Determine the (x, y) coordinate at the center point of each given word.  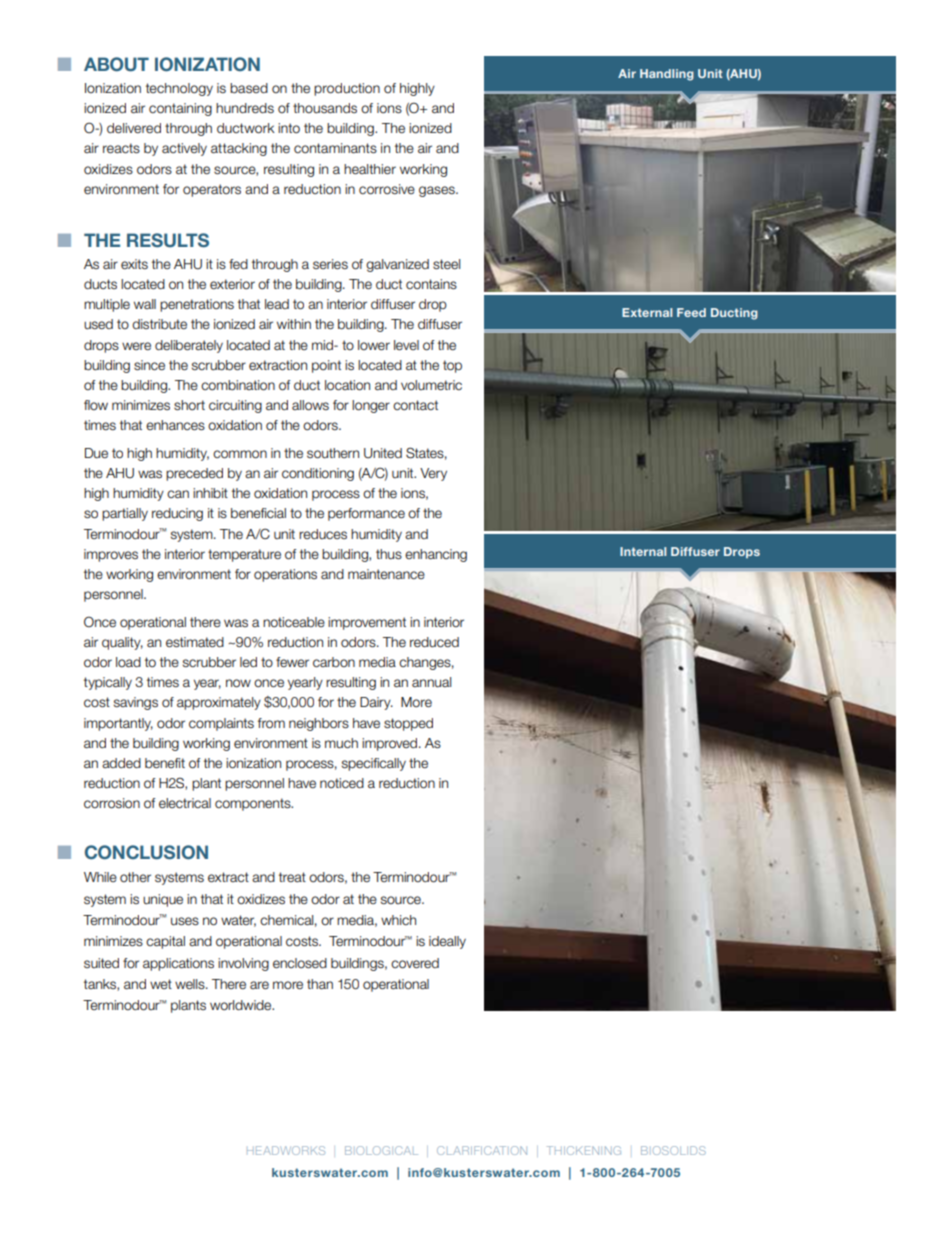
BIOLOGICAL (381, 1150)
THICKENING (584, 1150)
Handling (667, 75)
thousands (325, 108)
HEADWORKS (286, 1150)
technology (179, 89)
